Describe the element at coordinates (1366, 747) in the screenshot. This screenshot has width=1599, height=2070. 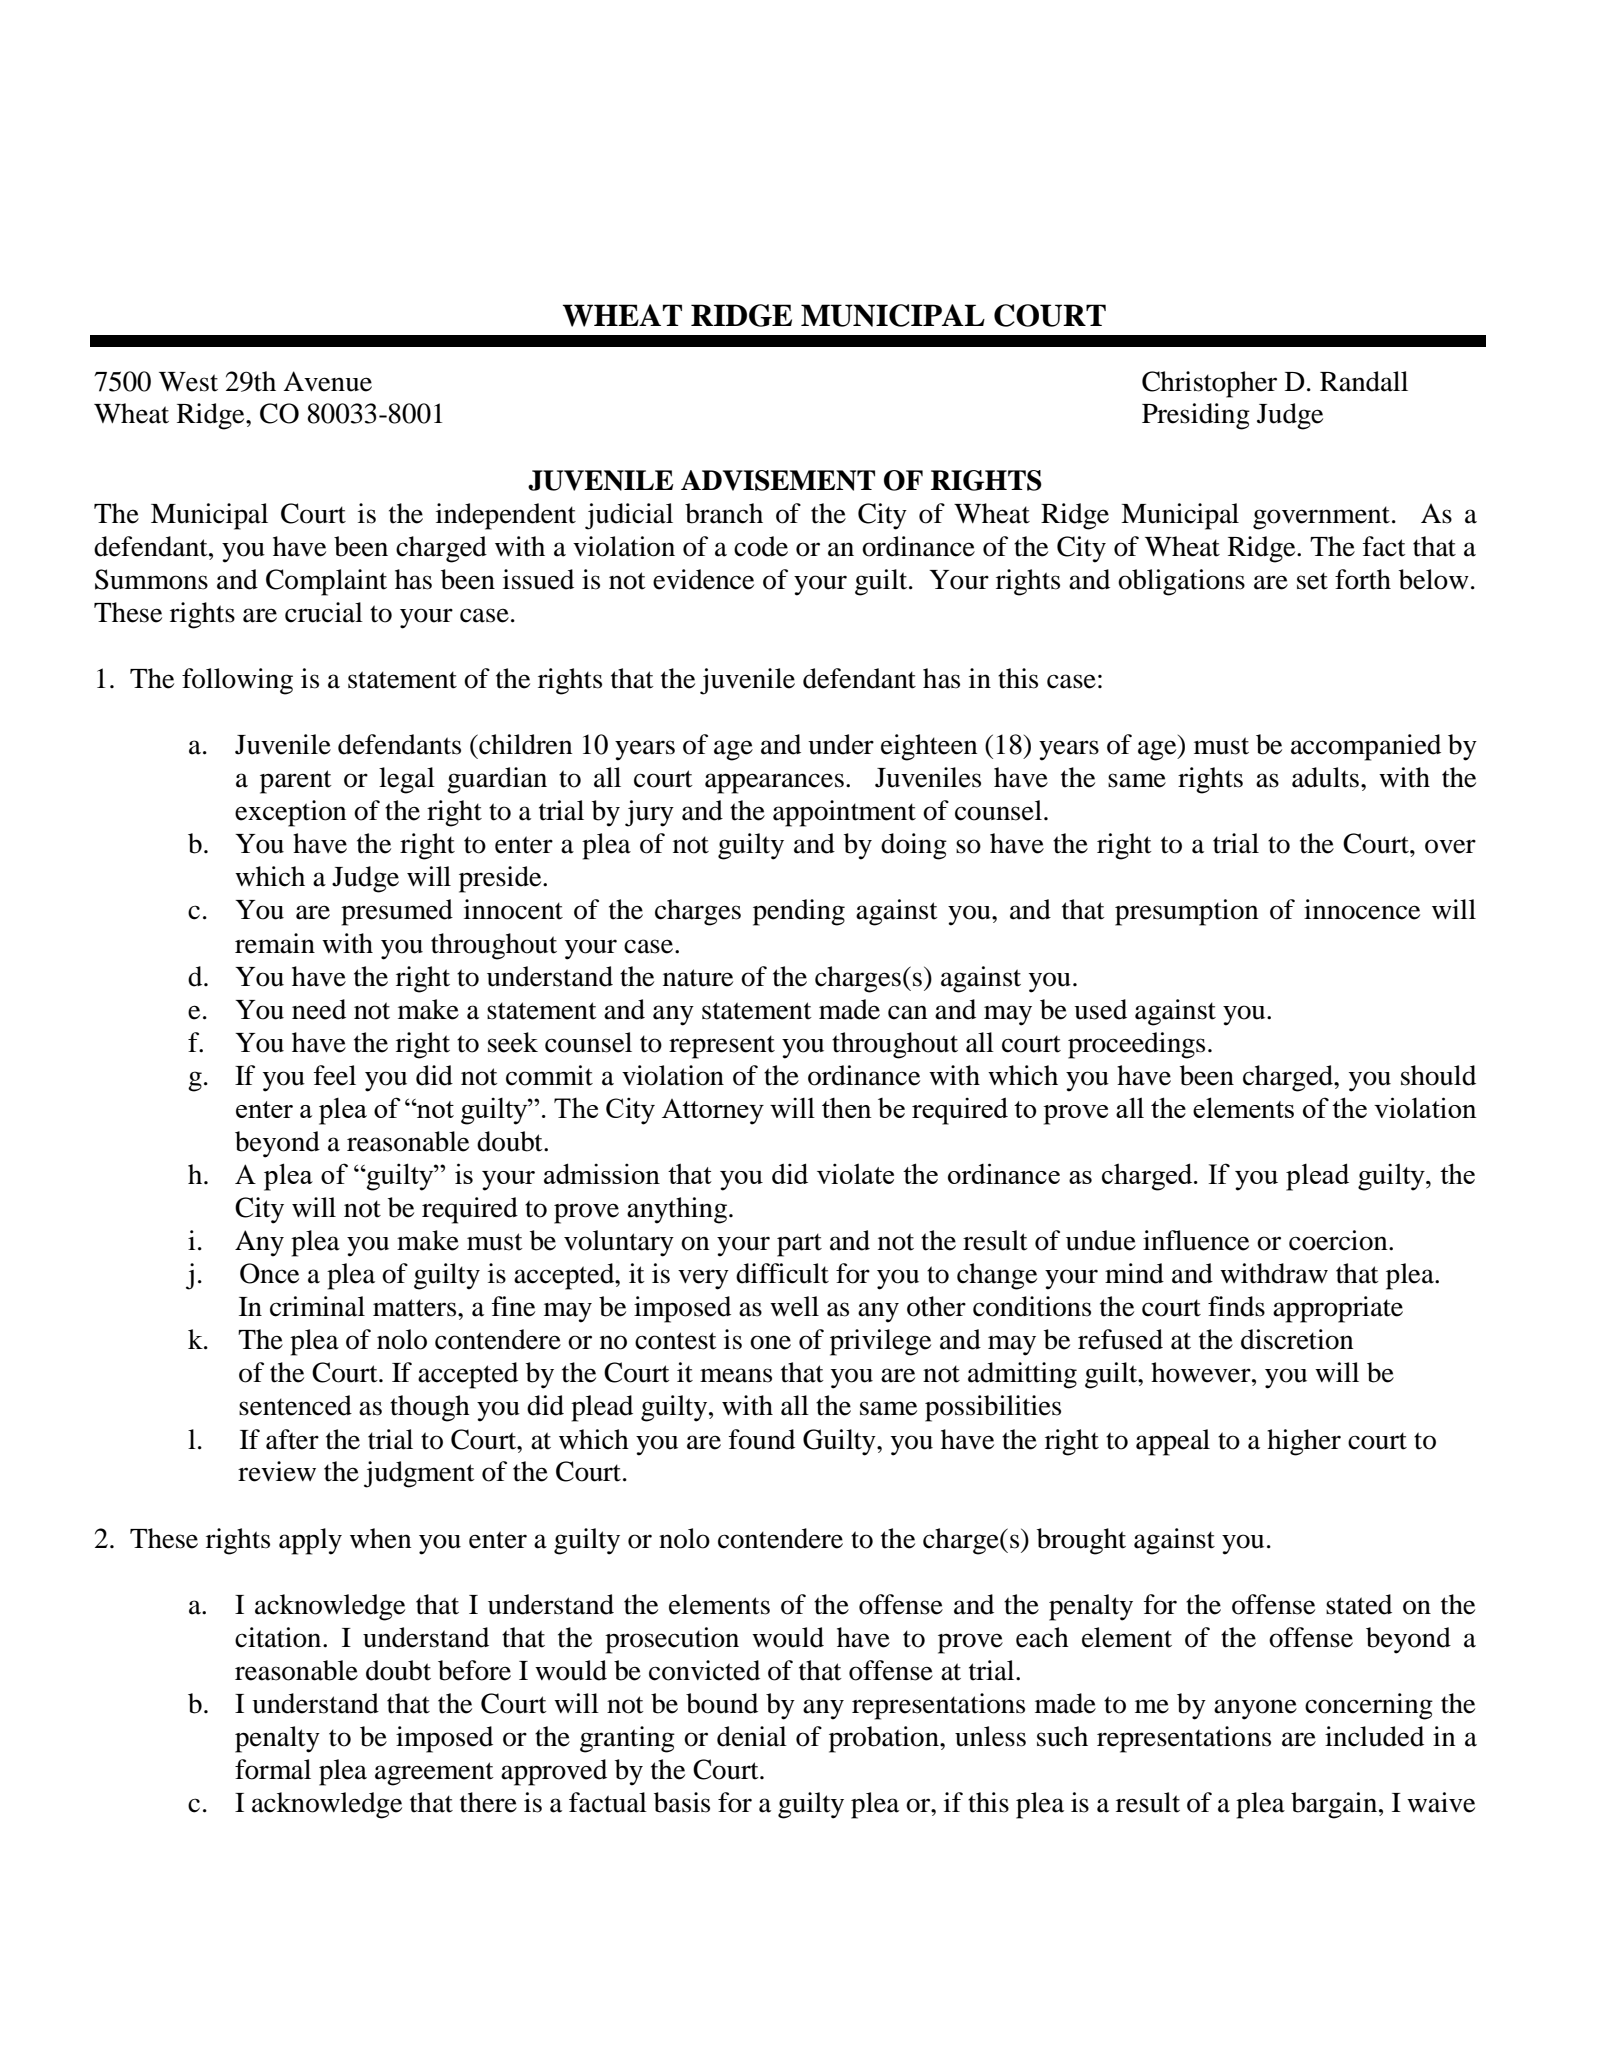
I see `accompanied` at that location.
